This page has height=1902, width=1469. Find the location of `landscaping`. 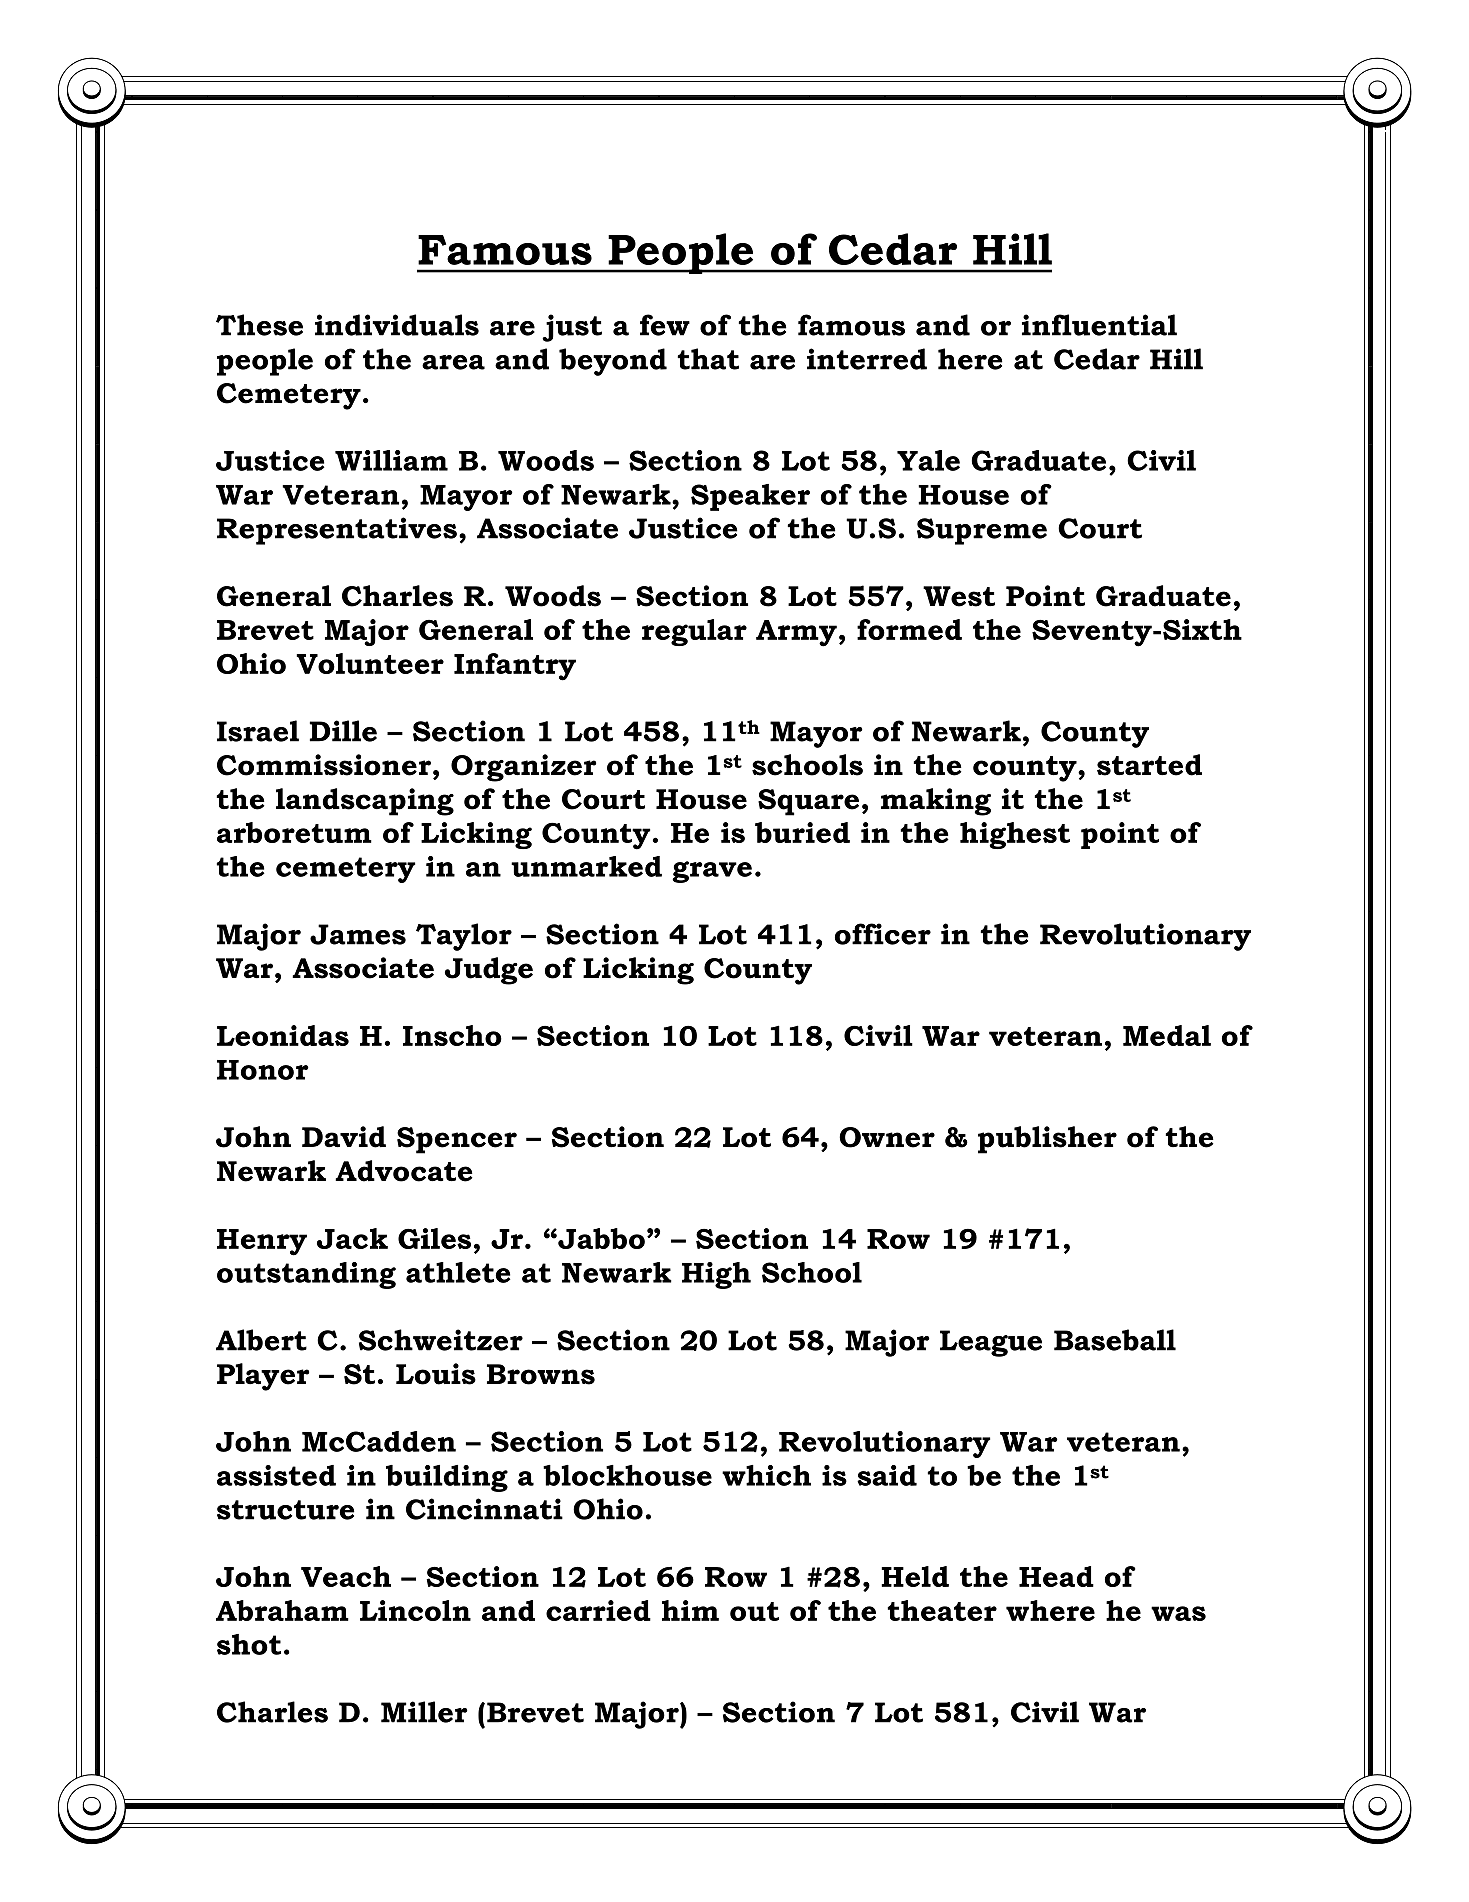

landscaping is located at coordinates (365, 802).
